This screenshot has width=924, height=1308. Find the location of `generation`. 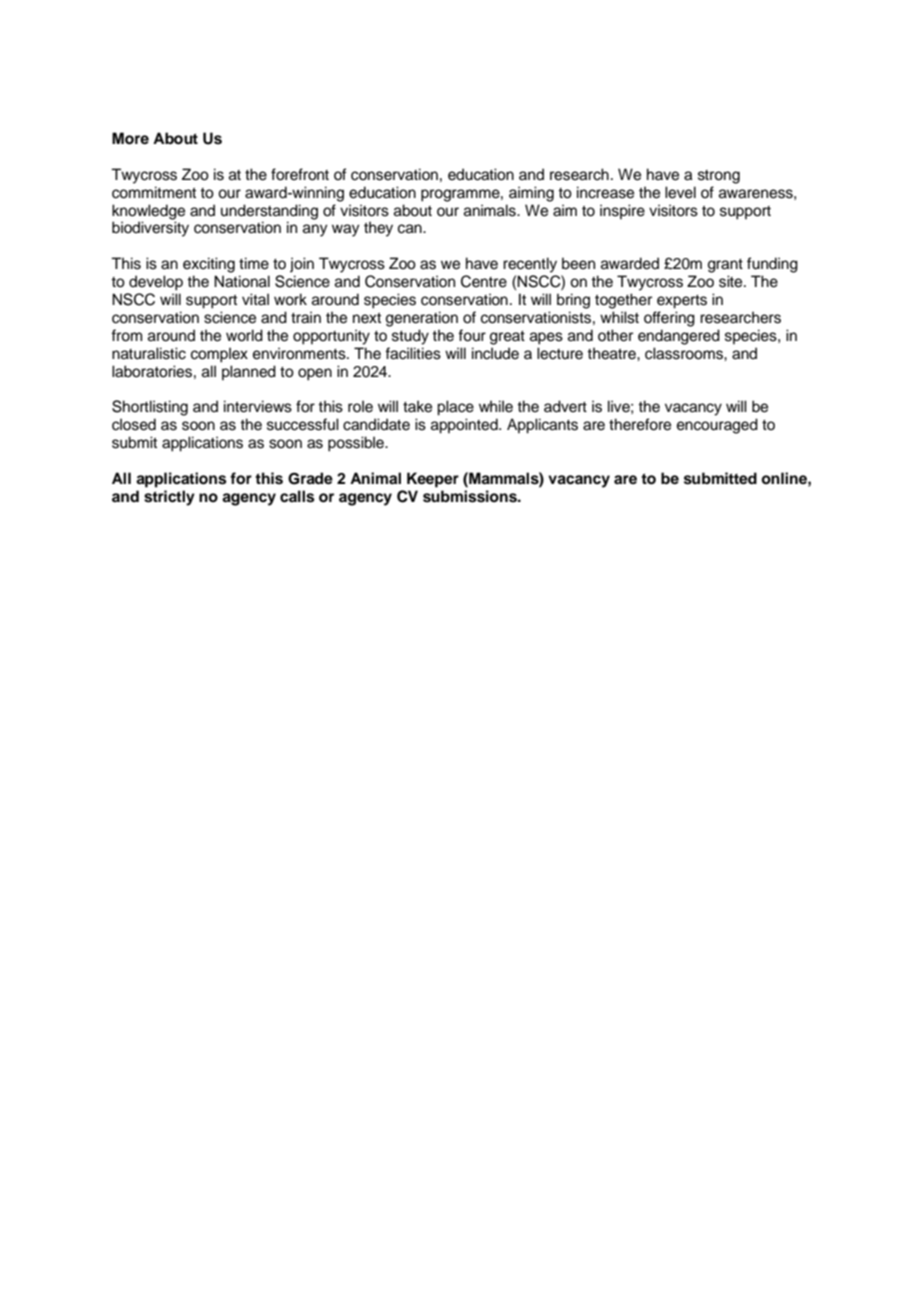

generation is located at coordinates (422, 319).
